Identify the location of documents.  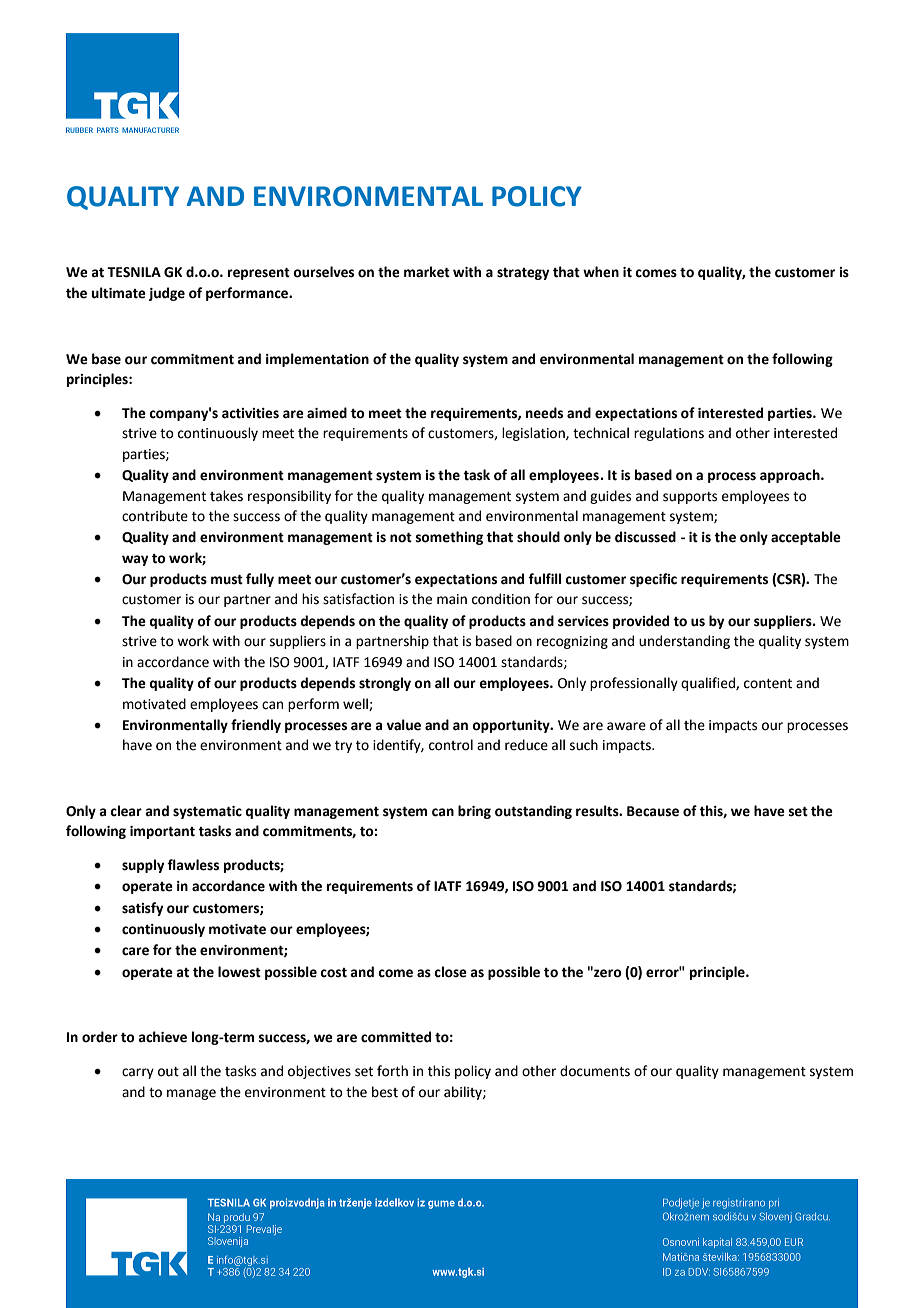
(595, 1071).
